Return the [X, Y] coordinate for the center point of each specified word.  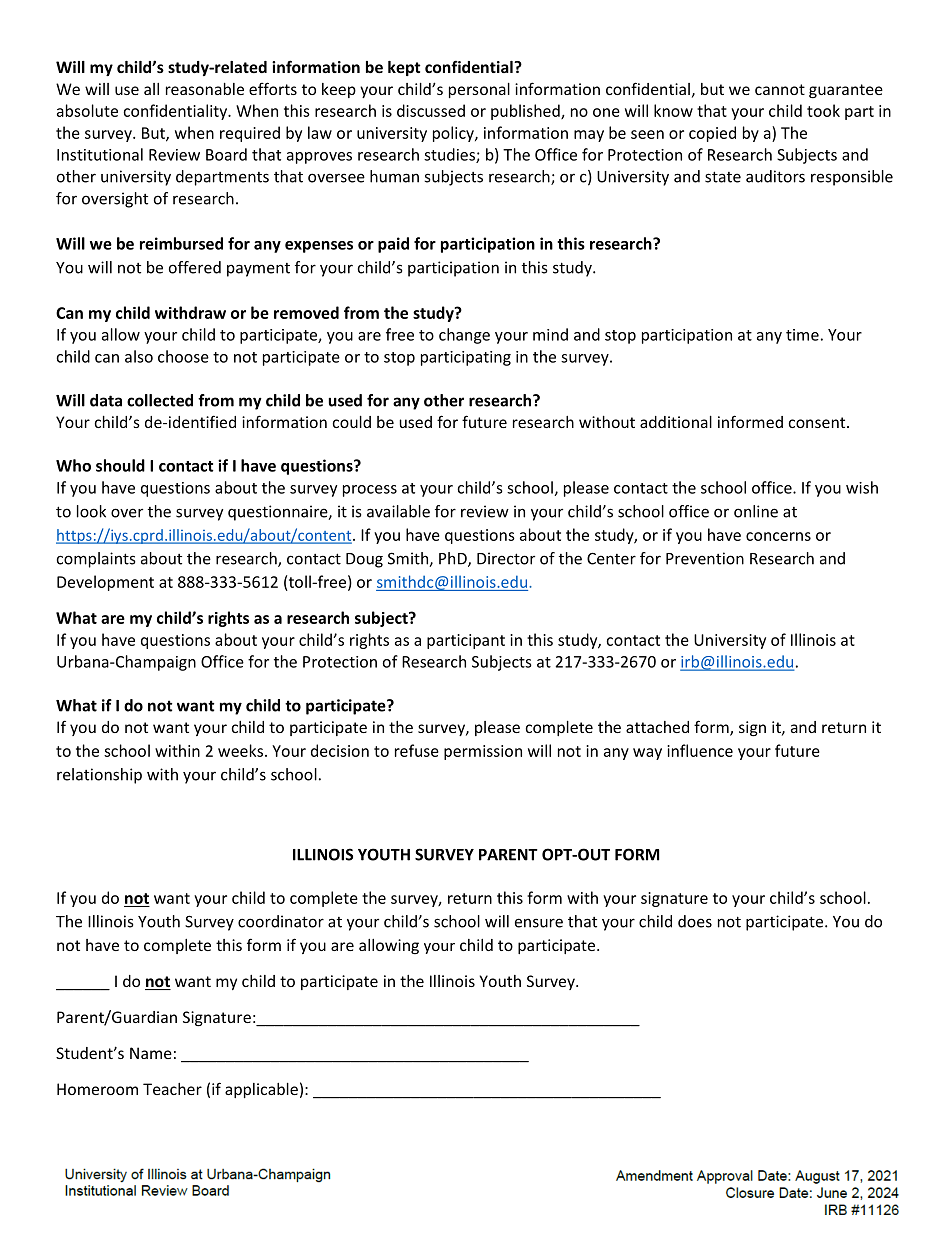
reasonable [205, 89]
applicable [261, 1090]
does [695, 921]
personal [479, 90]
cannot [780, 89]
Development [105, 583]
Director [506, 558]
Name [151, 1053]
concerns [778, 536]
